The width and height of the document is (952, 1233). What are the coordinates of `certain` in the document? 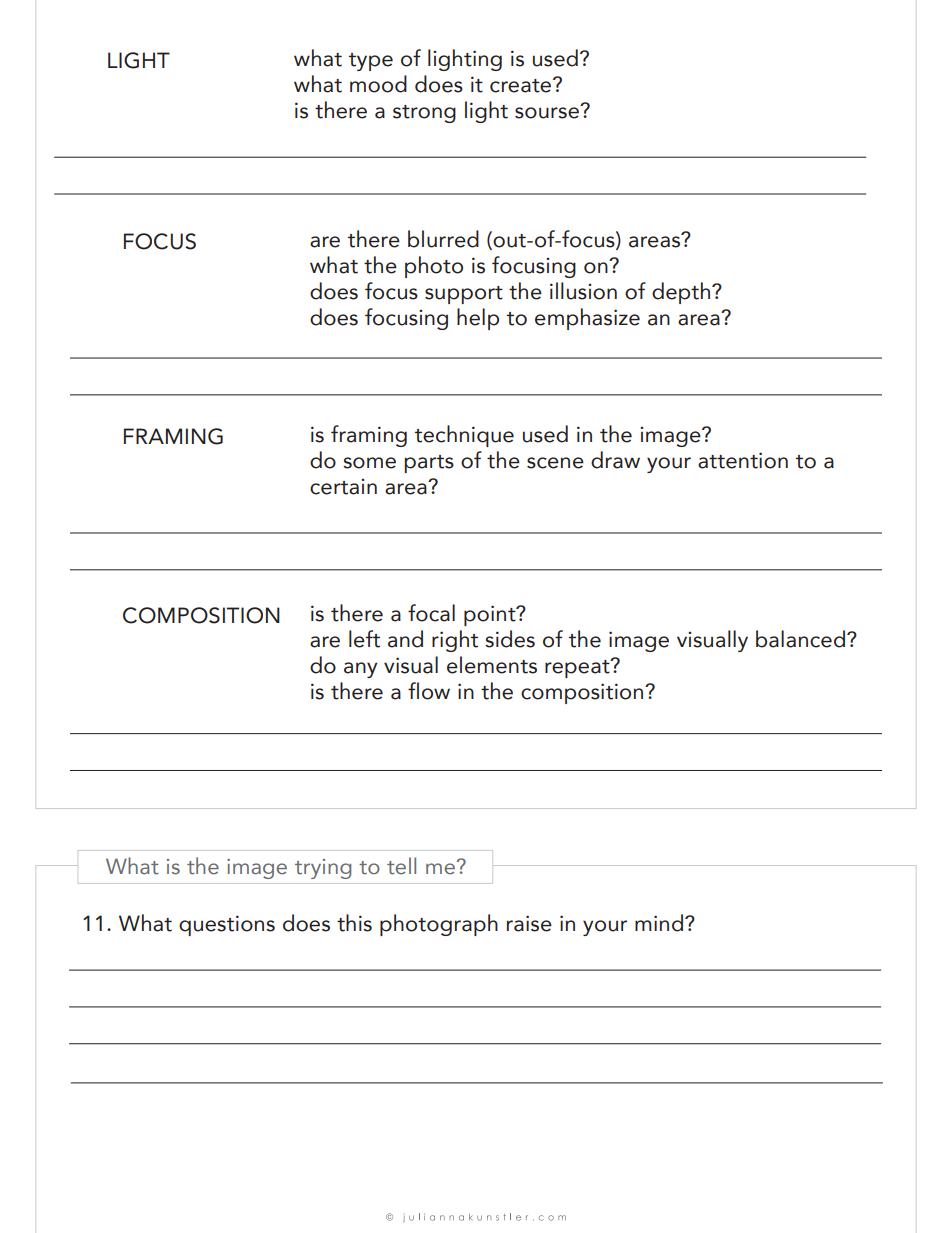 It's located at (343, 487).
